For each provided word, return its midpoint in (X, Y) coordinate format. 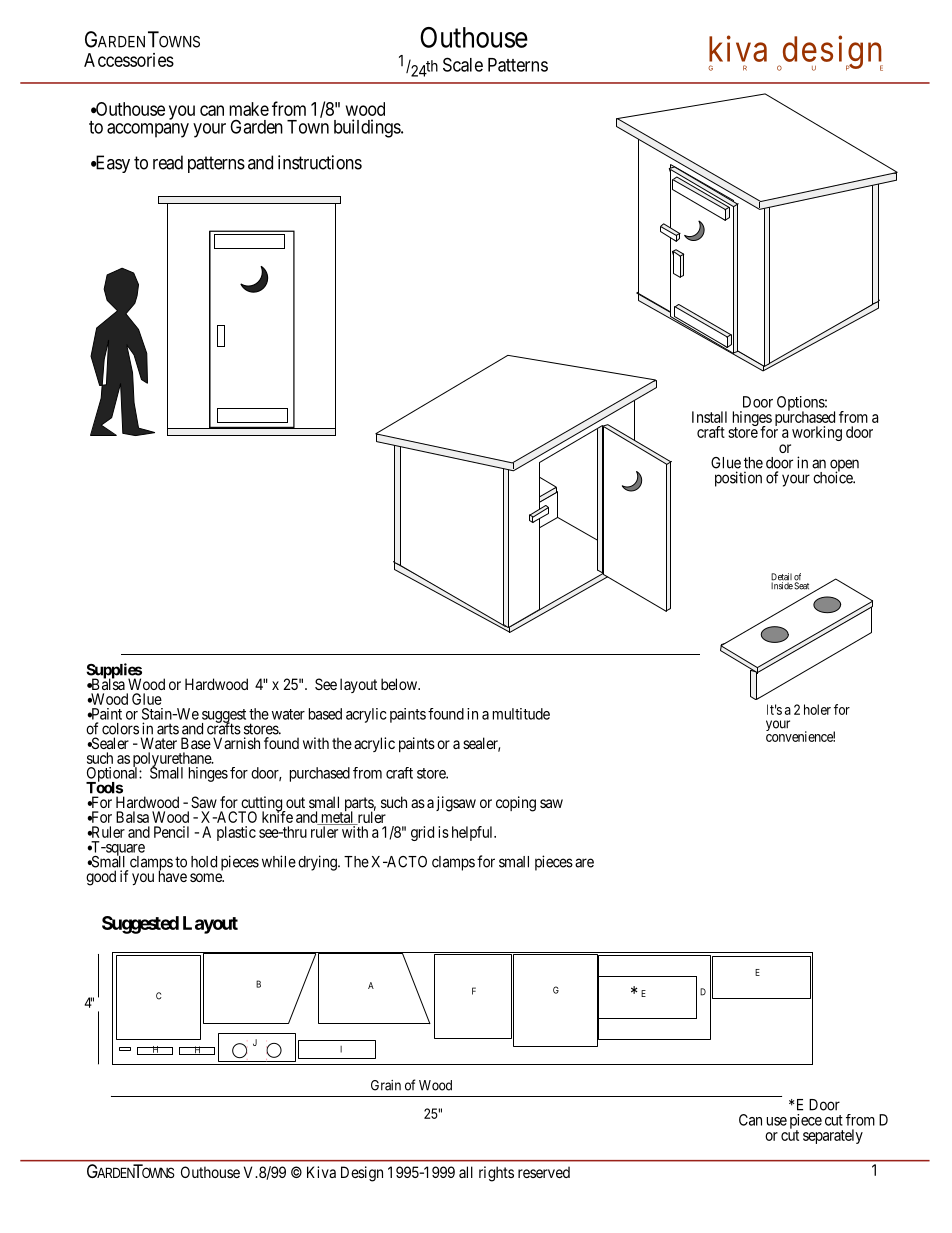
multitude (521, 714)
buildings (368, 128)
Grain (386, 1085)
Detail (781, 578)
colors (120, 729)
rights (496, 1174)
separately (833, 1136)
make (249, 109)
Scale (463, 64)
